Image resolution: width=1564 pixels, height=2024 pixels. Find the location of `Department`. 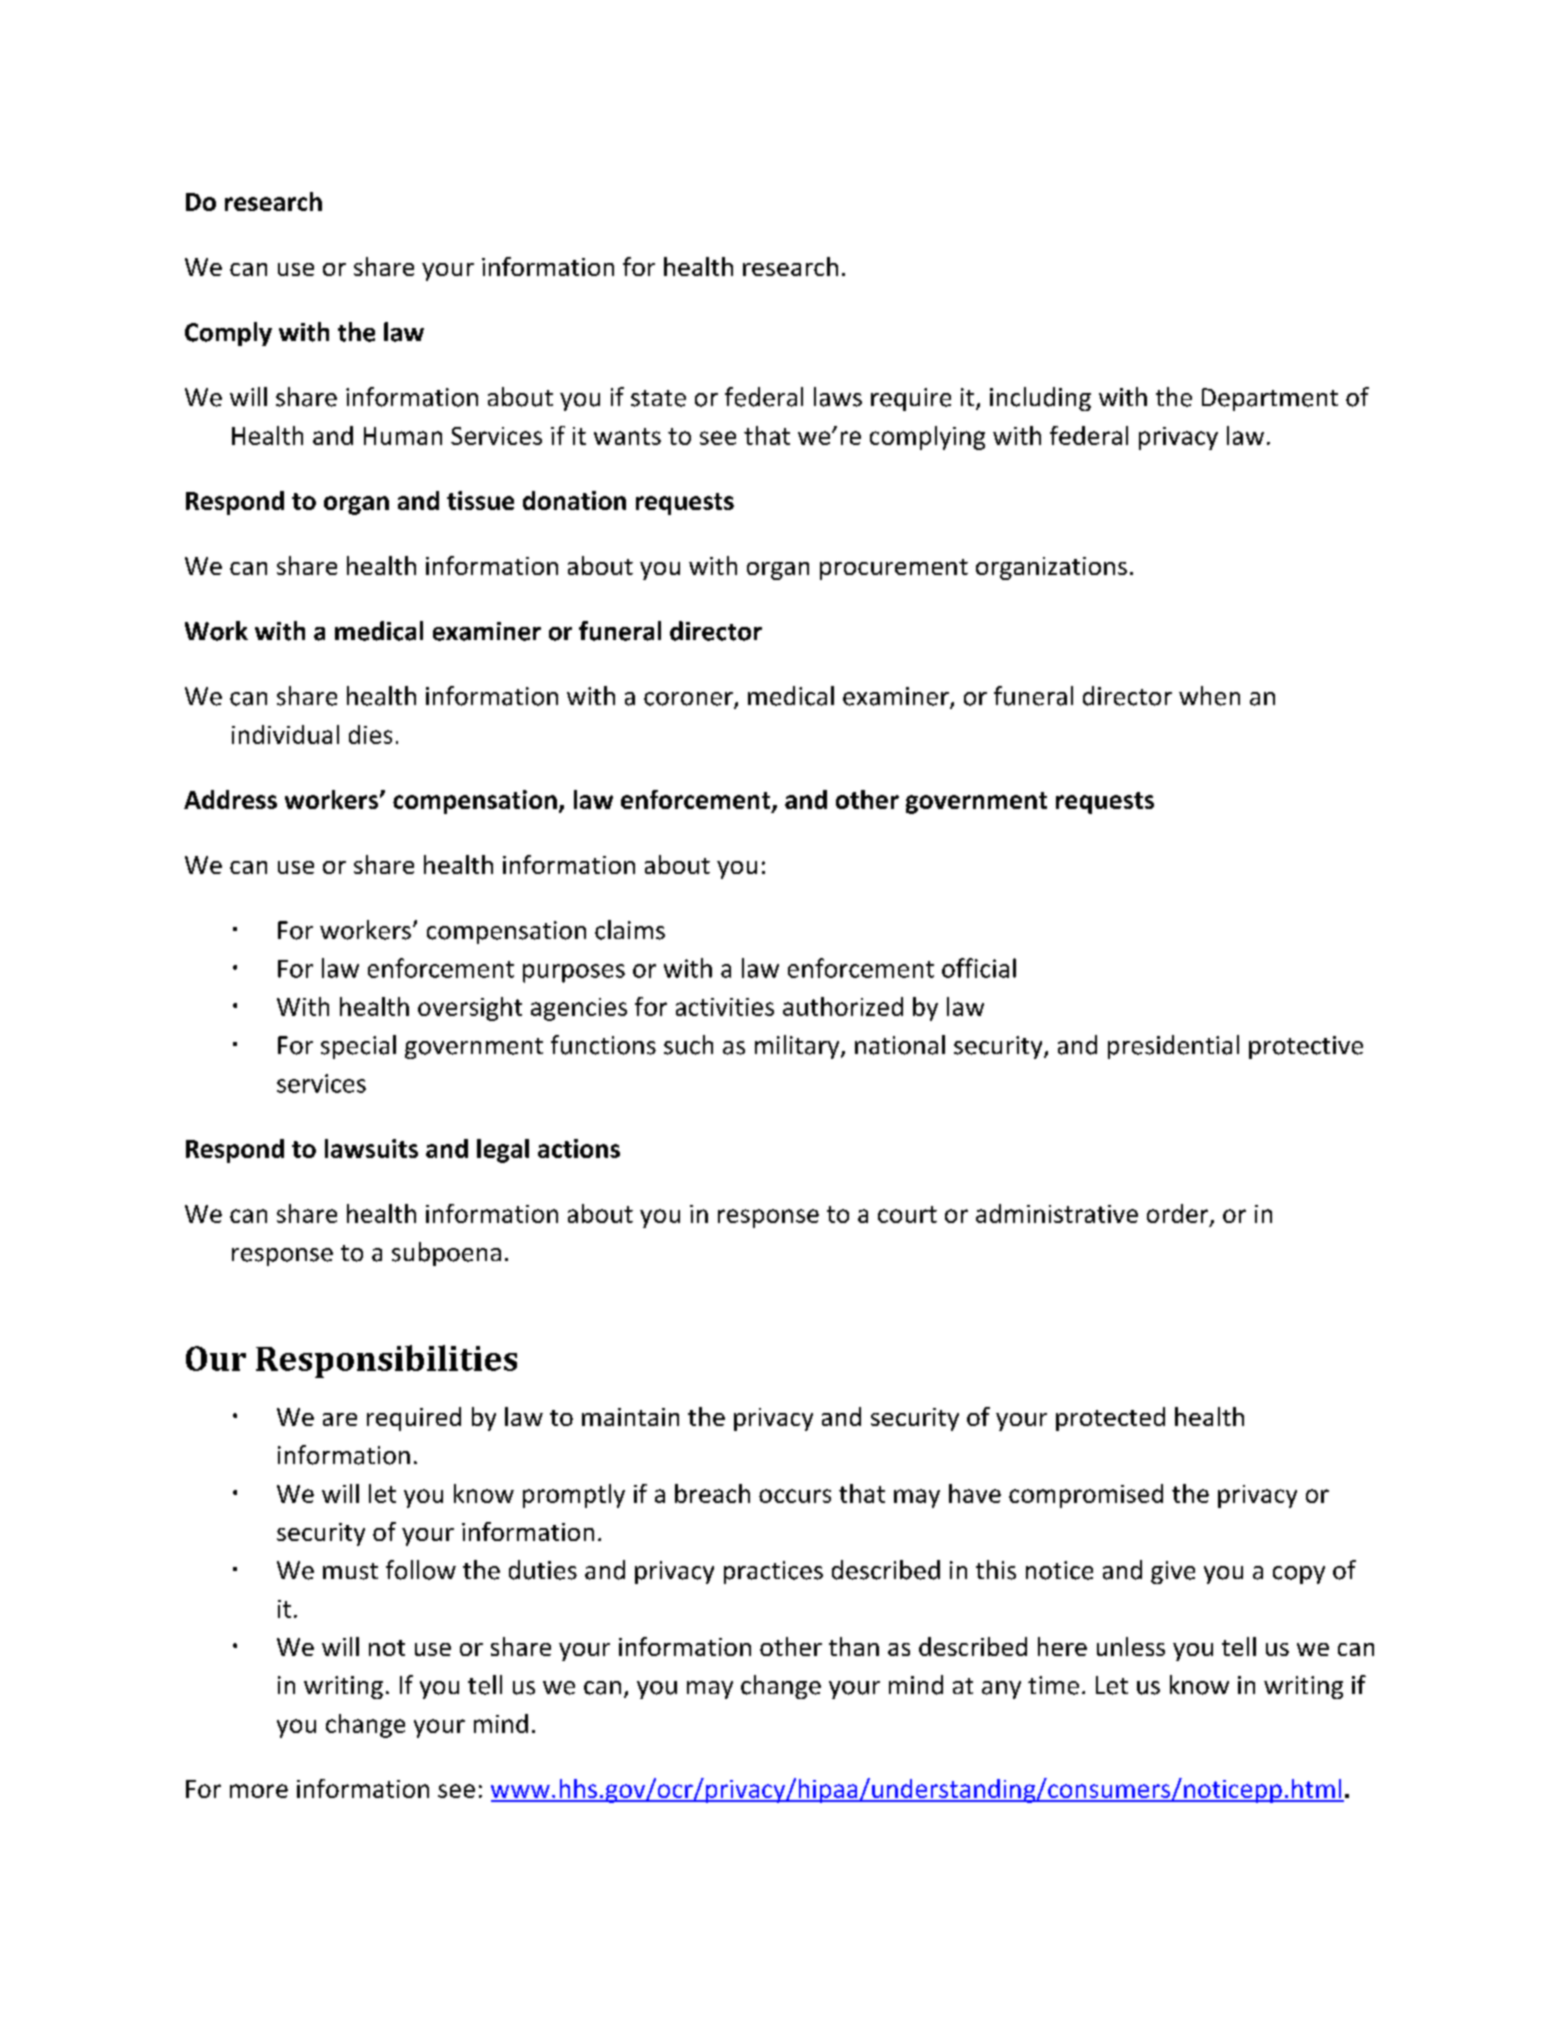

Department is located at coordinates (1270, 399).
